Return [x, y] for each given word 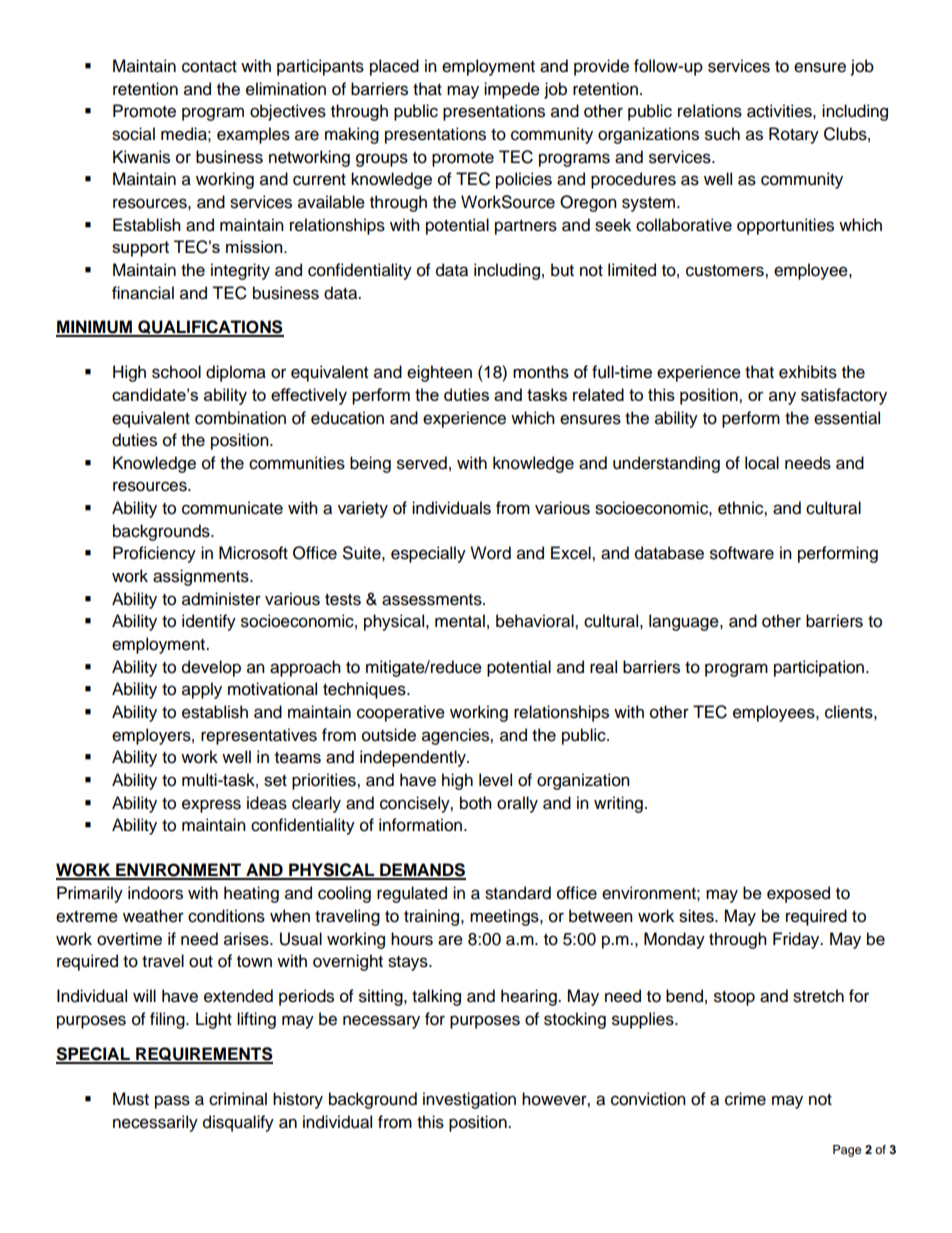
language [685, 622]
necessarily [155, 1123]
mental [460, 621]
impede [512, 90]
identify [209, 622]
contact [209, 67]
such [722, 134]
